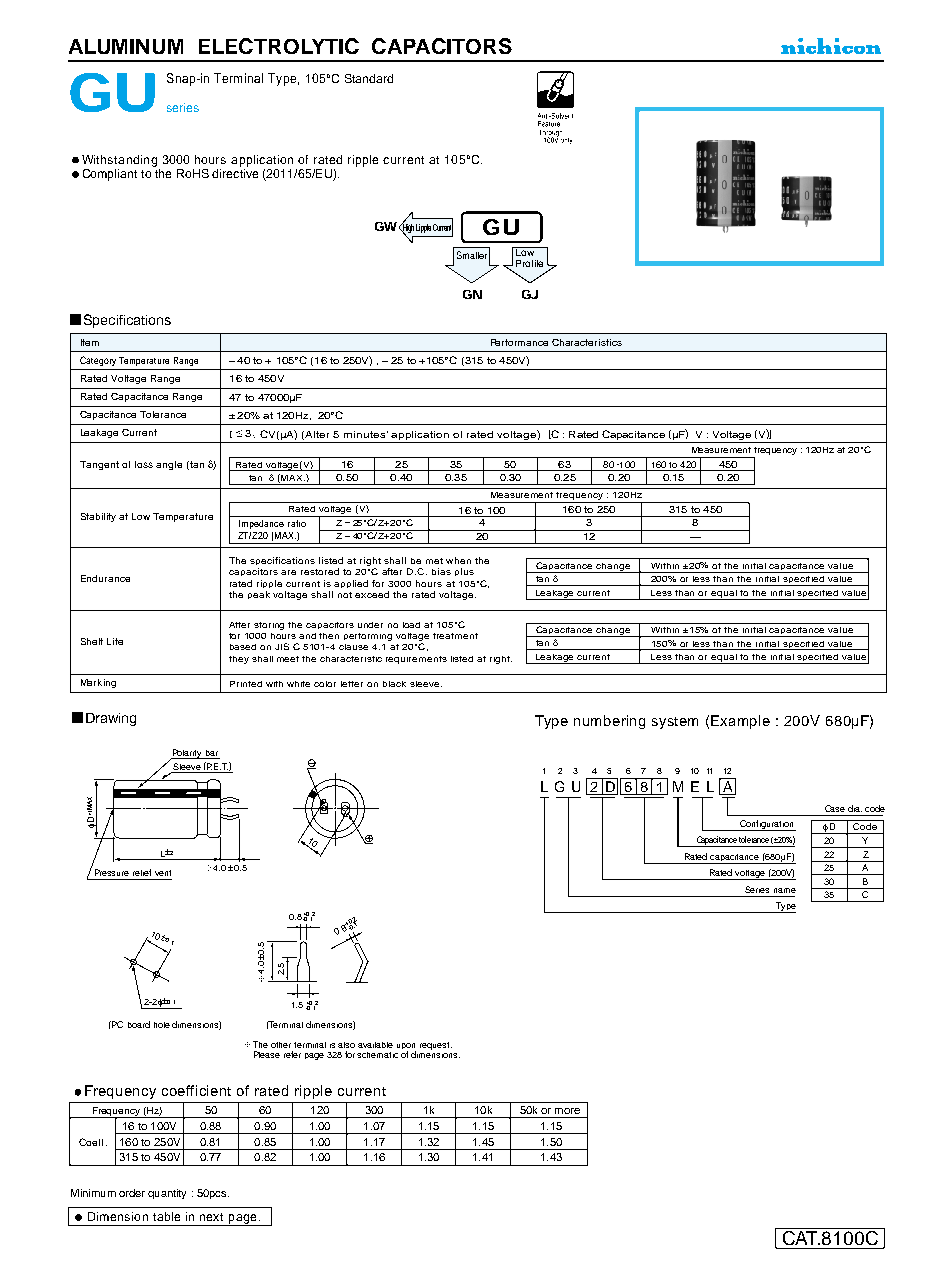 The width and height of the page is (952, 1270). I want to click on Profile, so click(529, 263).
